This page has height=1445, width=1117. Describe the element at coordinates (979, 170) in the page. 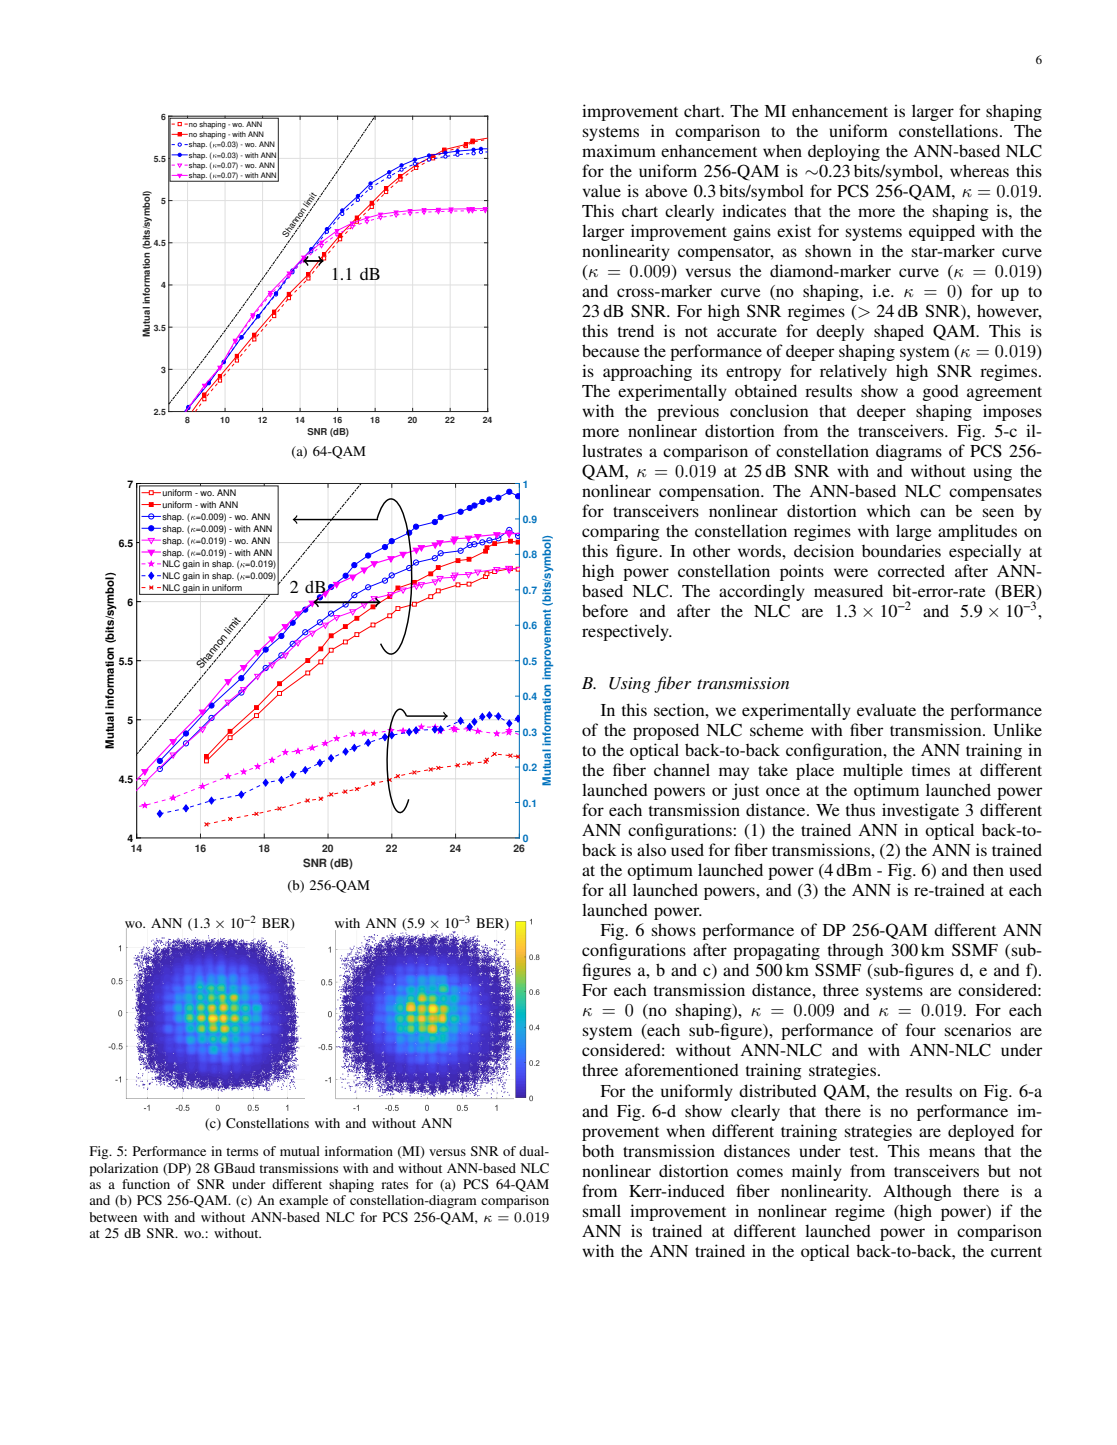

I see `whereas` at that location.
